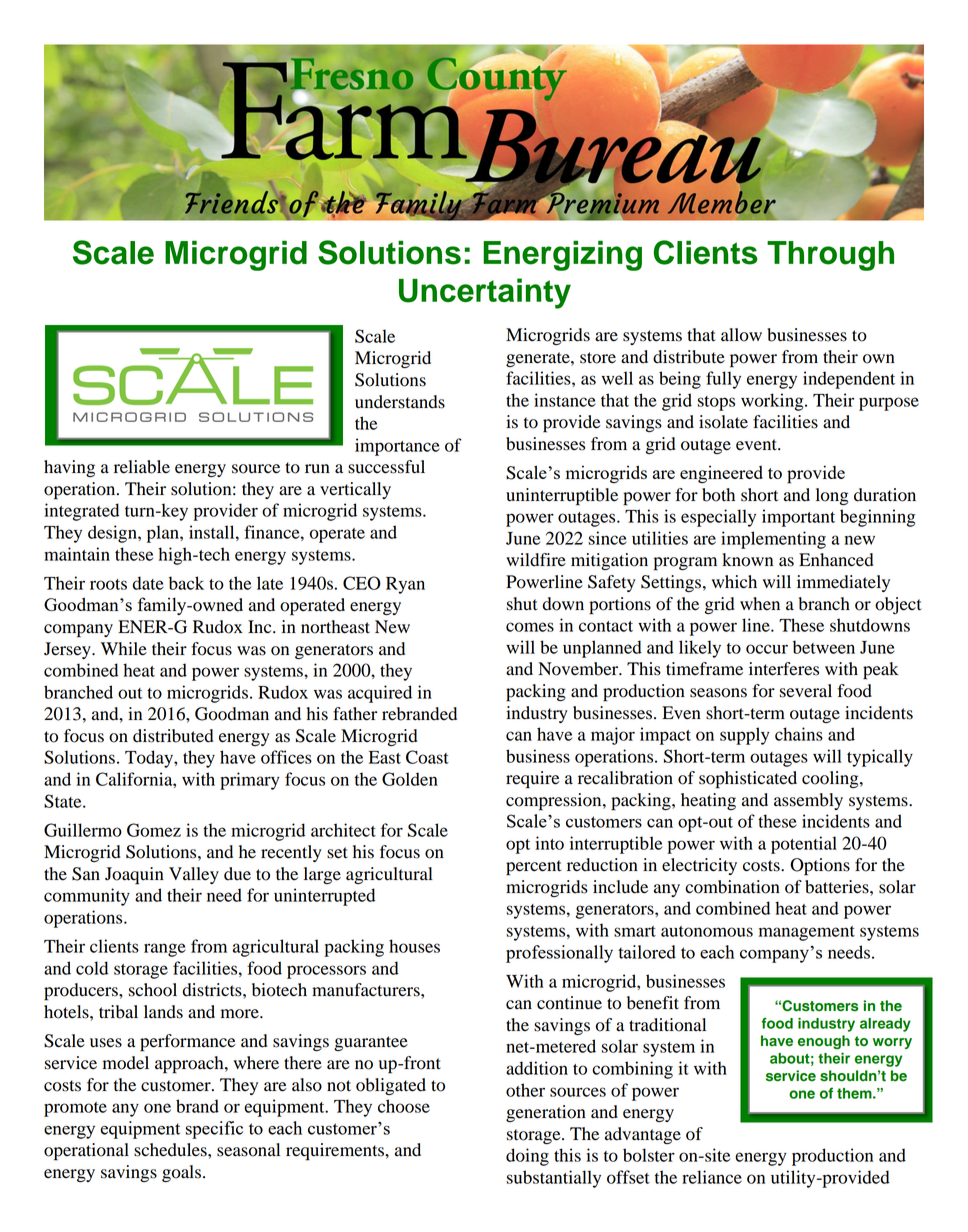  Describe the element at coordinates (807, 933) in the document. I see `management` at that location.
